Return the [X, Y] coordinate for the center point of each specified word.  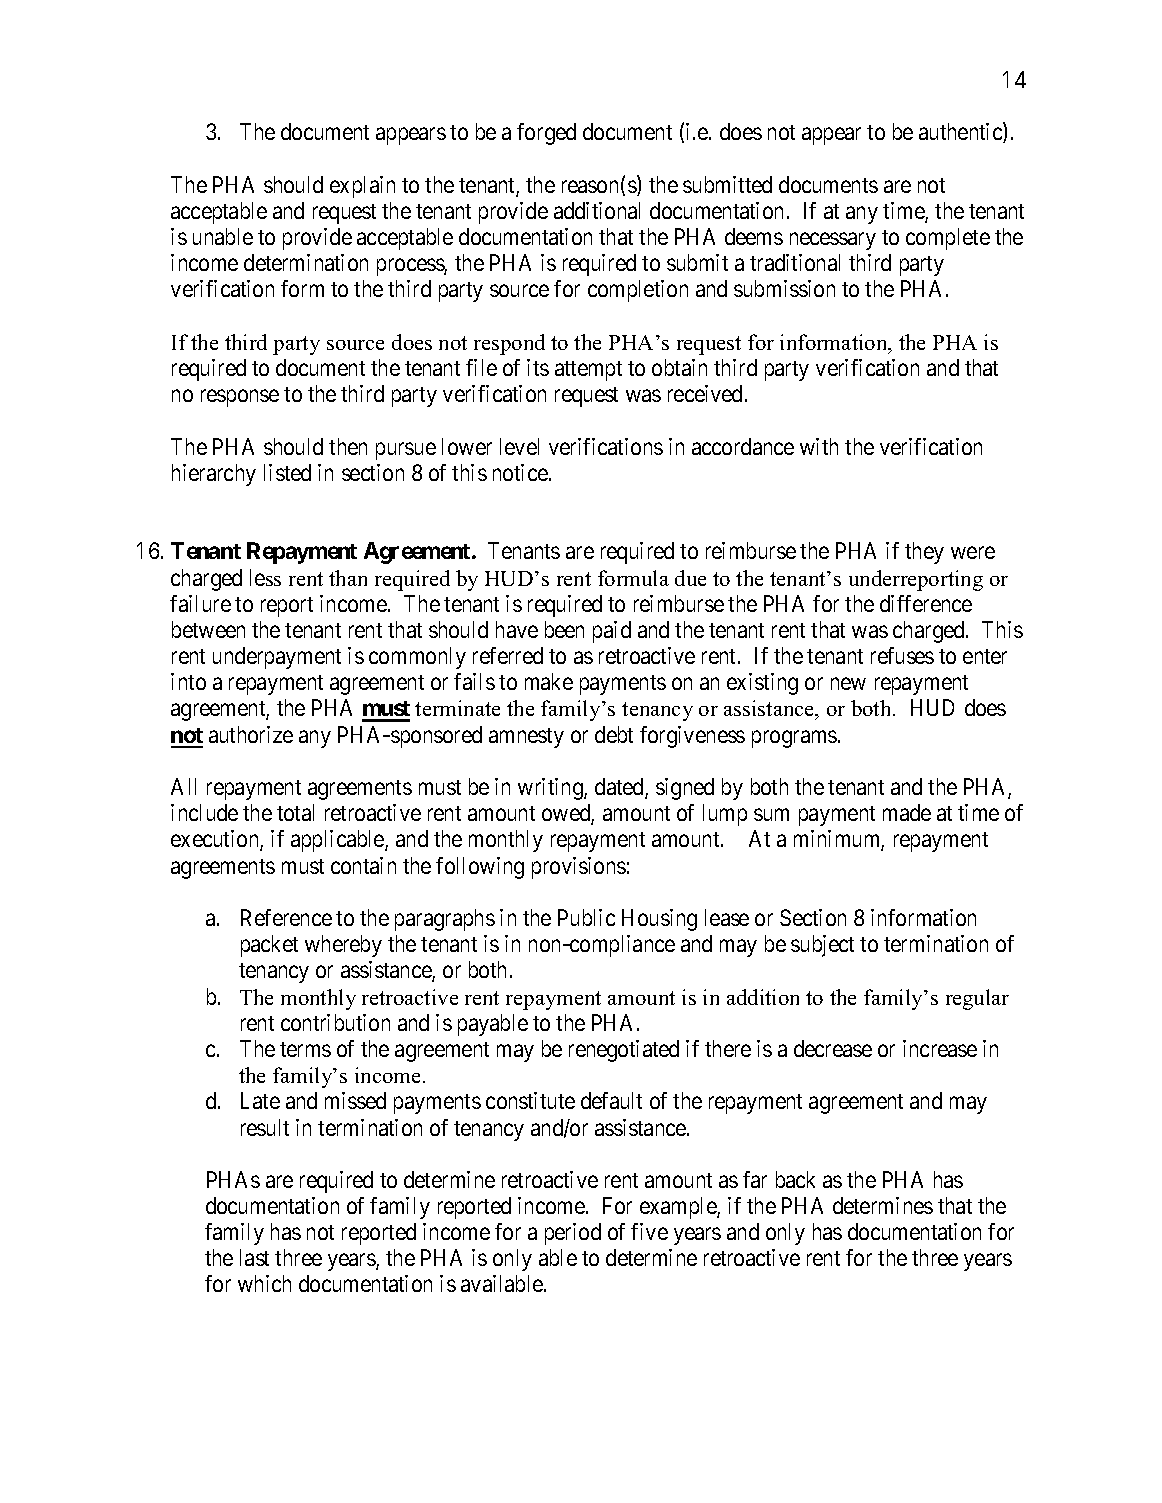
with [819, 446]
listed [287, 472]
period [573, 1234]
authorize [251, 734]
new [848, 684]
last [254, 1257]
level [519, 446]
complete [948, 239]
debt [614, 734]
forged [546, 134]
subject [822, 946]
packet [269, 946]
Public [586, 917]
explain [362, 187]
